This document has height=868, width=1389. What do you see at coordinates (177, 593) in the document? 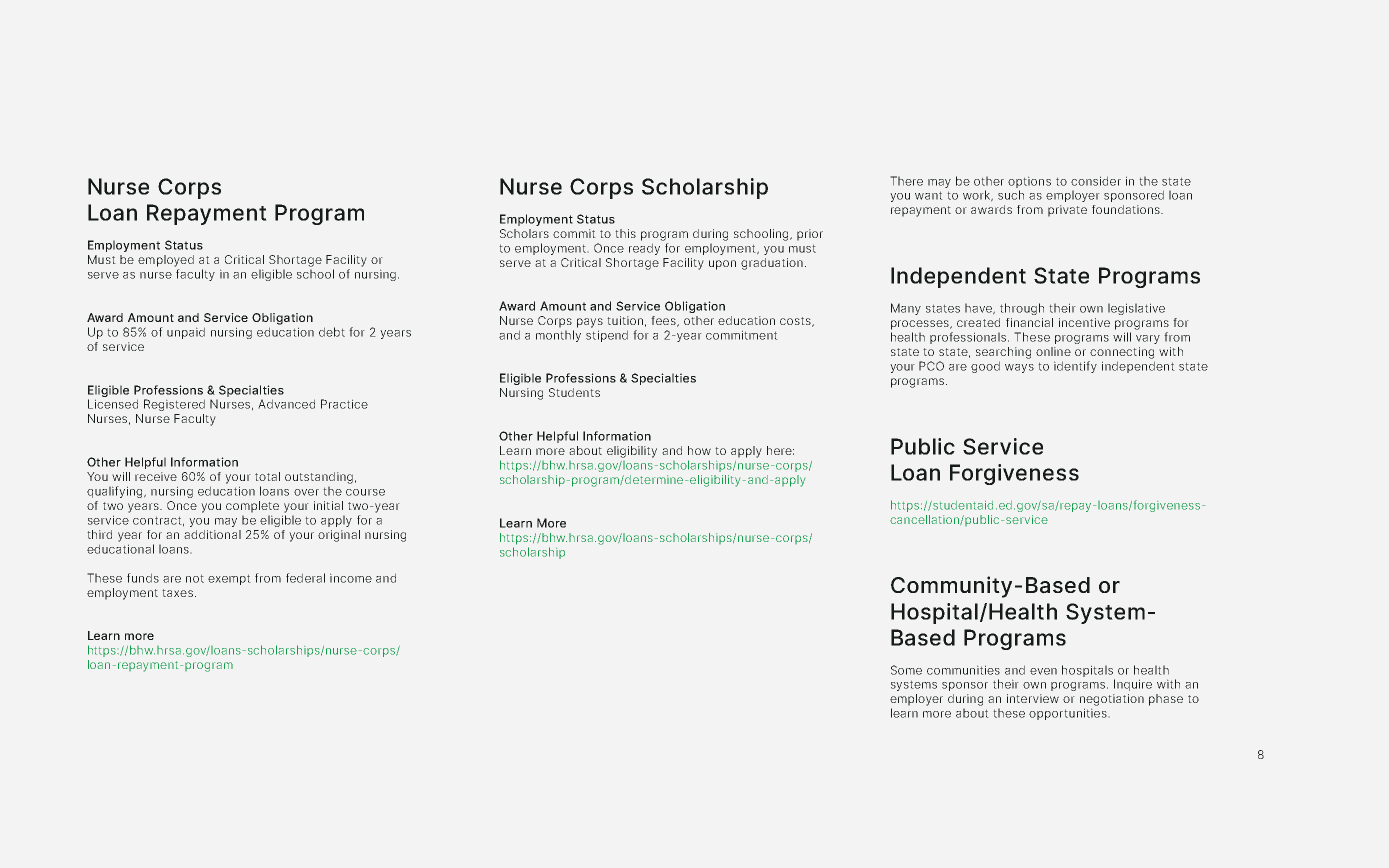
I see `taxes` at bounding box center [177, 593].
